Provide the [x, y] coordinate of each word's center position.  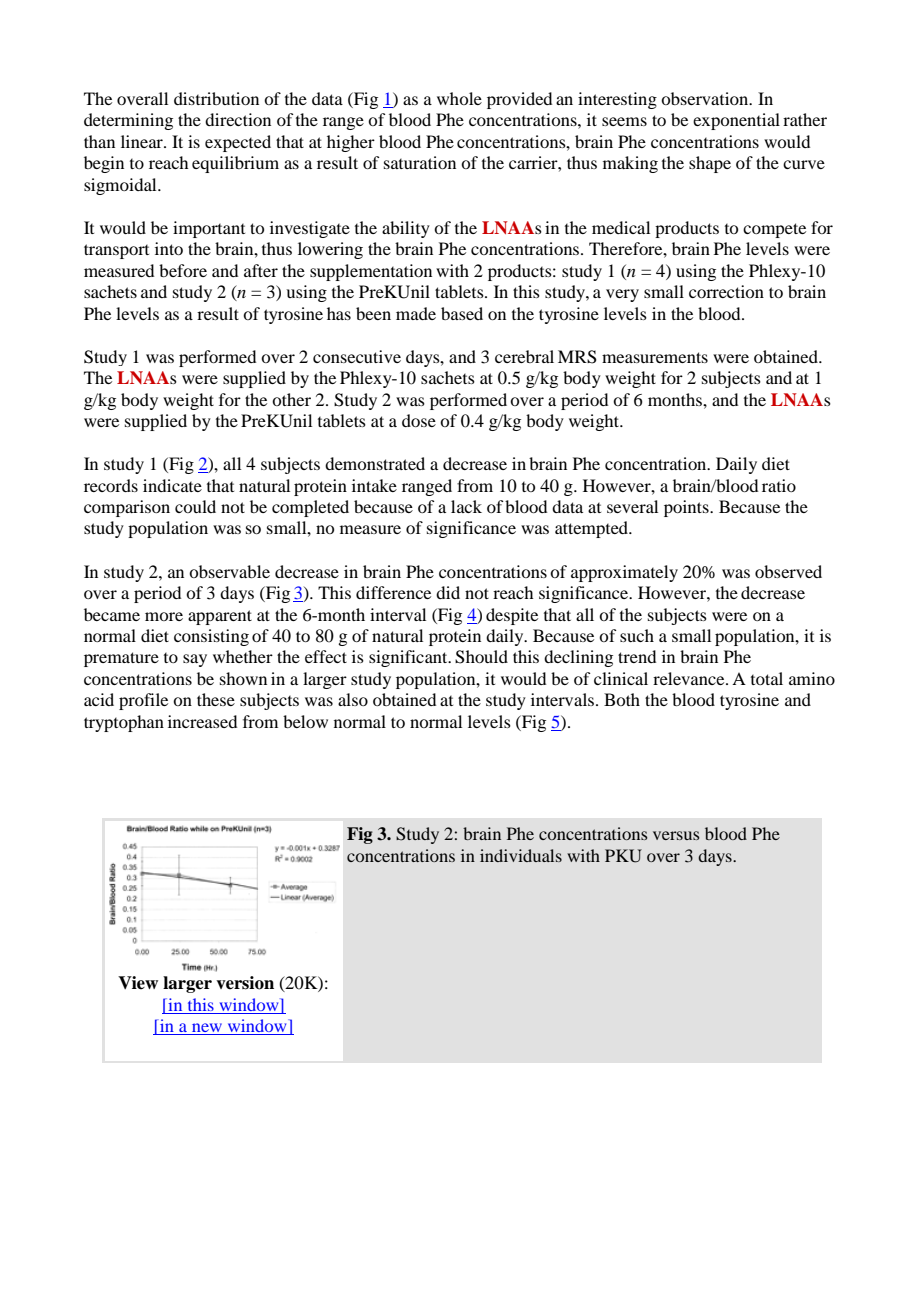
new [207, 1029]
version [245, 983]
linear [143, 141]
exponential [736, 121]
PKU [623, 856]
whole [459, 98]
